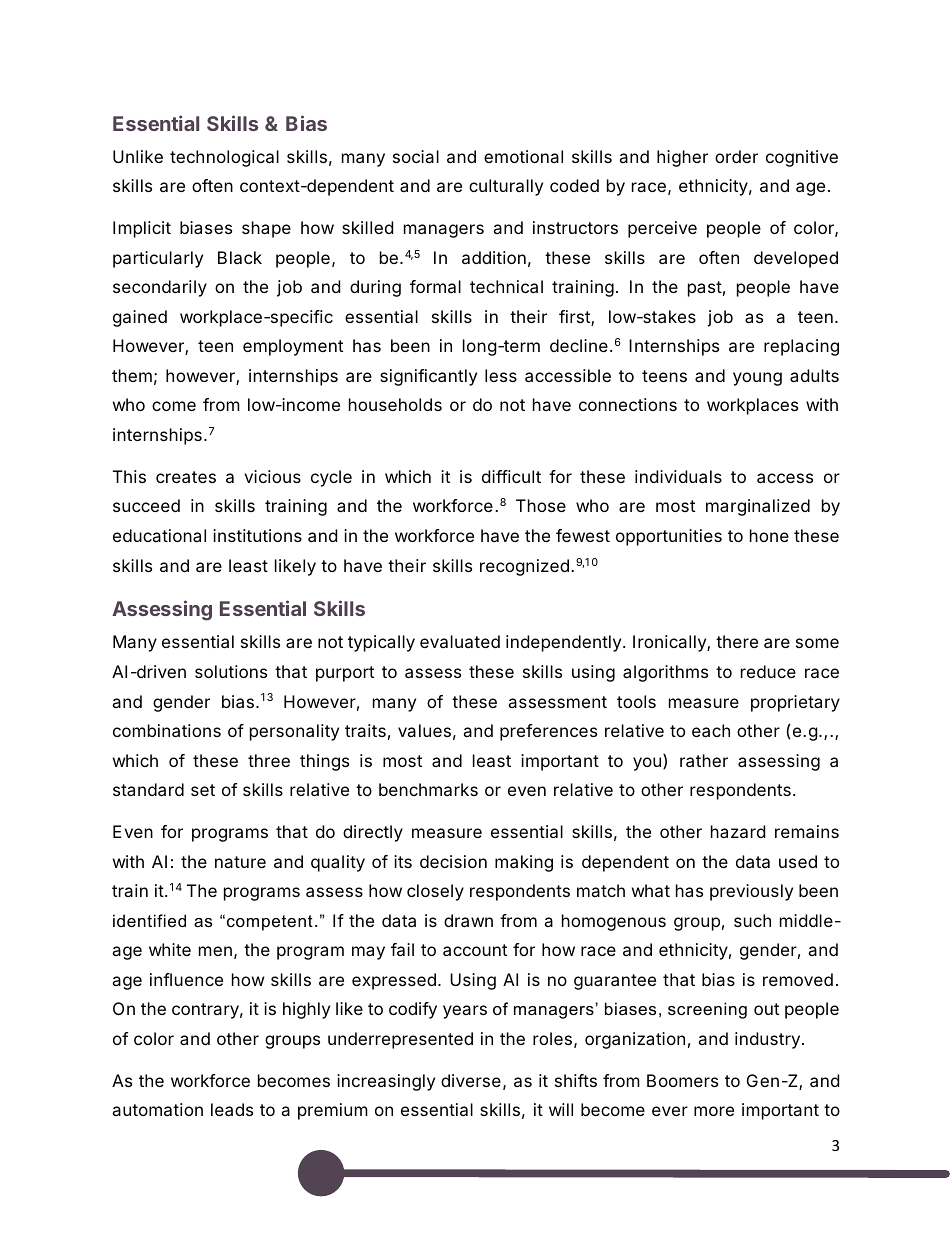 The width and height of the screenshot is (952, 1233). Describe the element at coordinates (203, 790) in the screenshot. I see `set` at that location.
